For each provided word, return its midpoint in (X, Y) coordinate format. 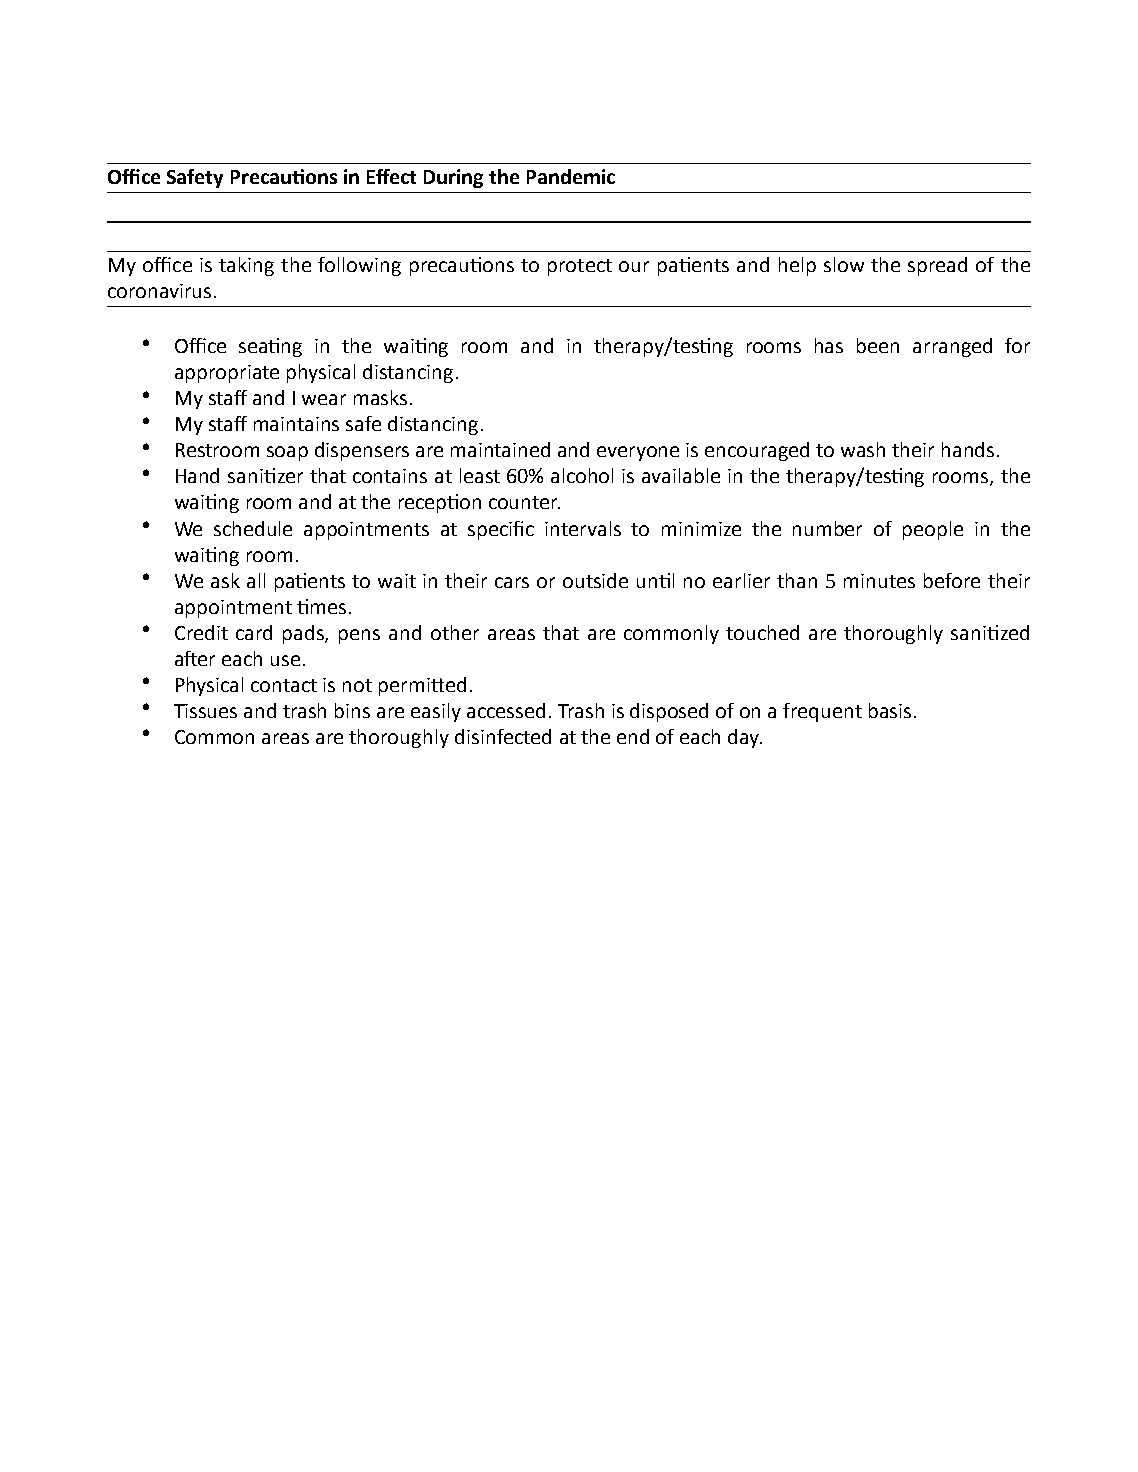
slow (844, 264)
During (453, 178)
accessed (506, 710)
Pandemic (571, 176)
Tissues (205, 711)
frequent (822, 712)
